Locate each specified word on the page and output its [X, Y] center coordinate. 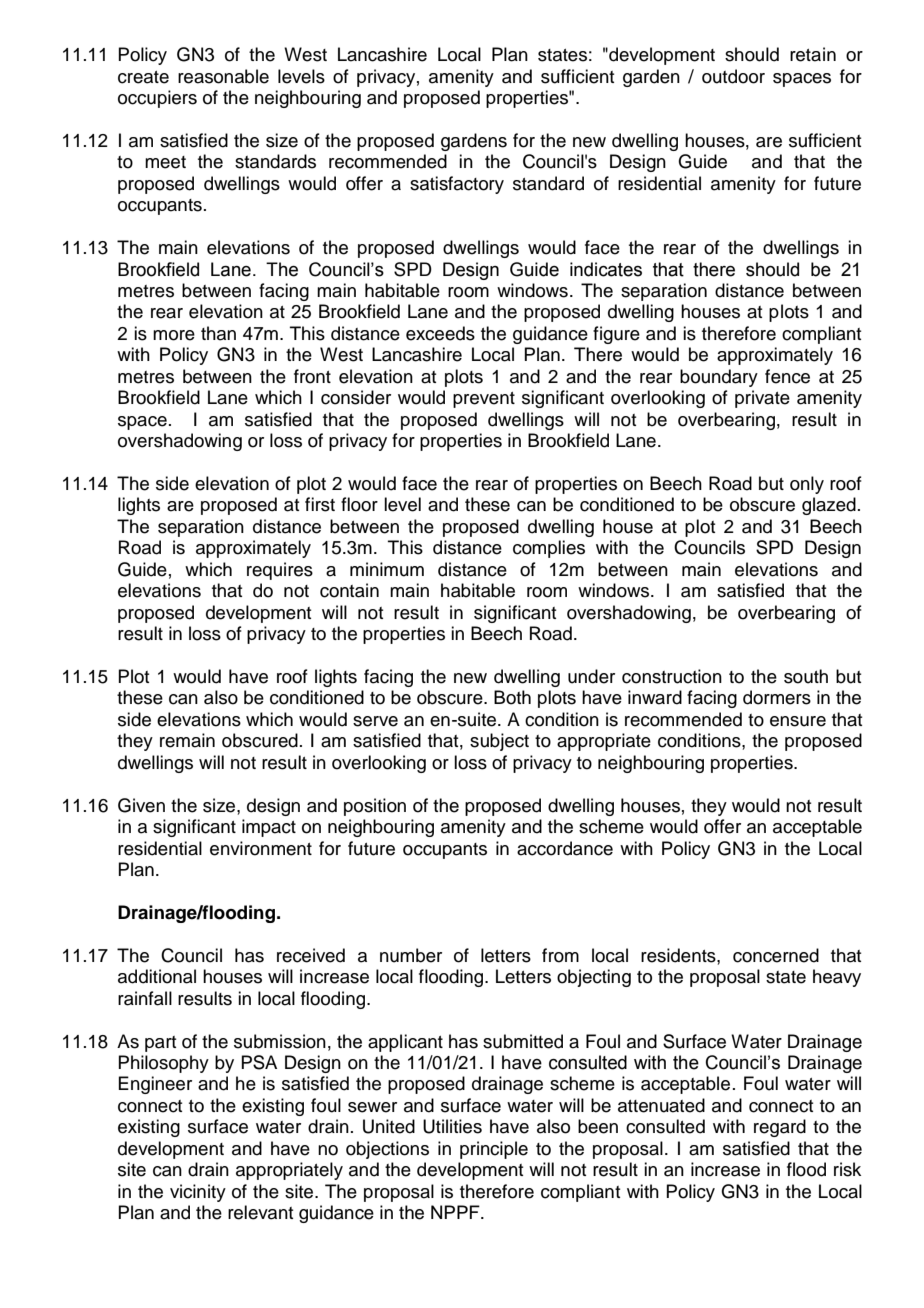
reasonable [223, 76]
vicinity [198, 1193]
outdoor [733, 76]
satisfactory [457, 185]
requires [280, 571]
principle [494, 1150]
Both [512, 697]
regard [780, 1128]
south [806, 676]
